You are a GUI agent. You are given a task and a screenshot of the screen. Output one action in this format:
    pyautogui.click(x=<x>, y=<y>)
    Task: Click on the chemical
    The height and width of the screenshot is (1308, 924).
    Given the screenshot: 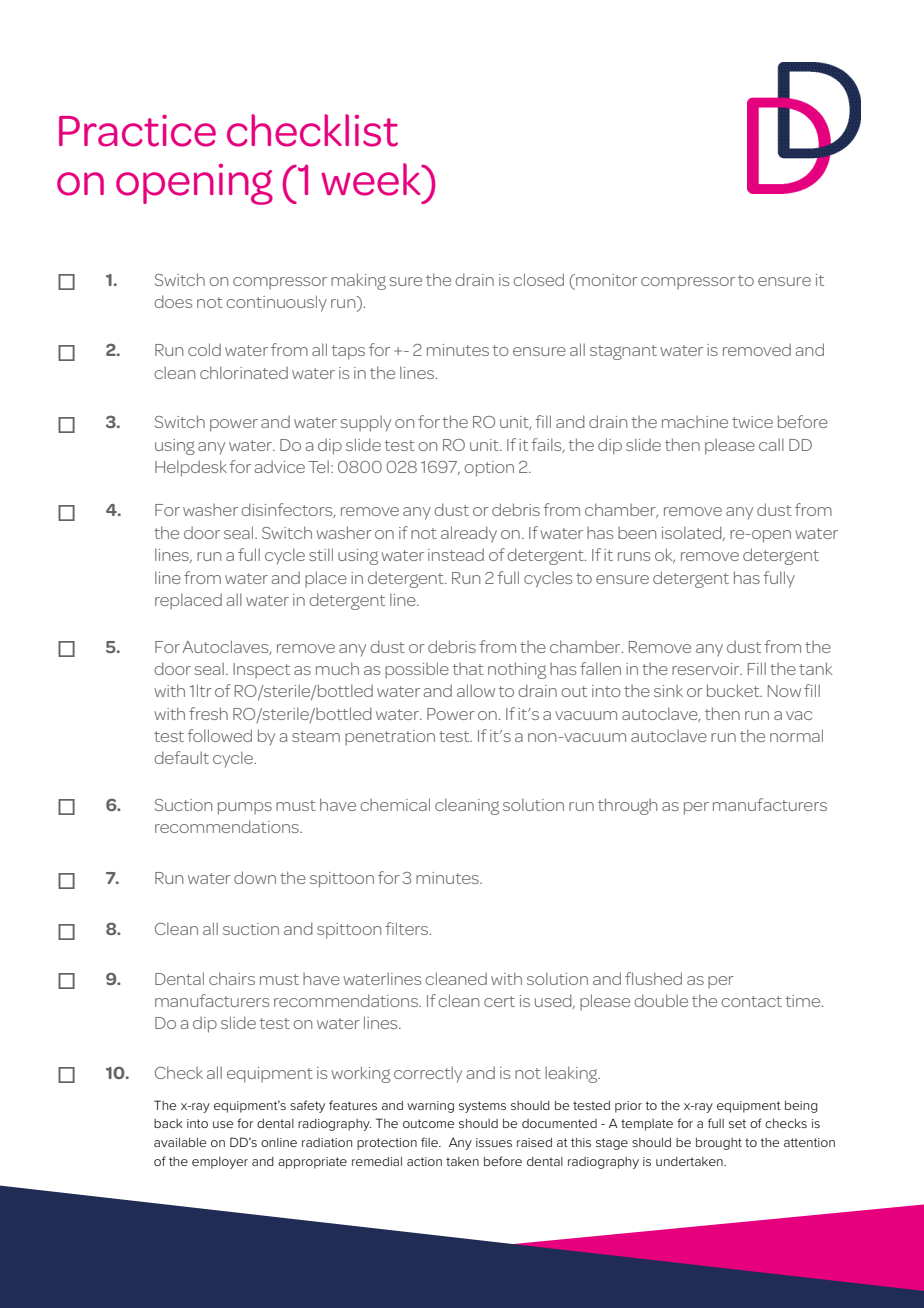 What is the action you would take?
    pyautogui.click(x=395, y=804)
